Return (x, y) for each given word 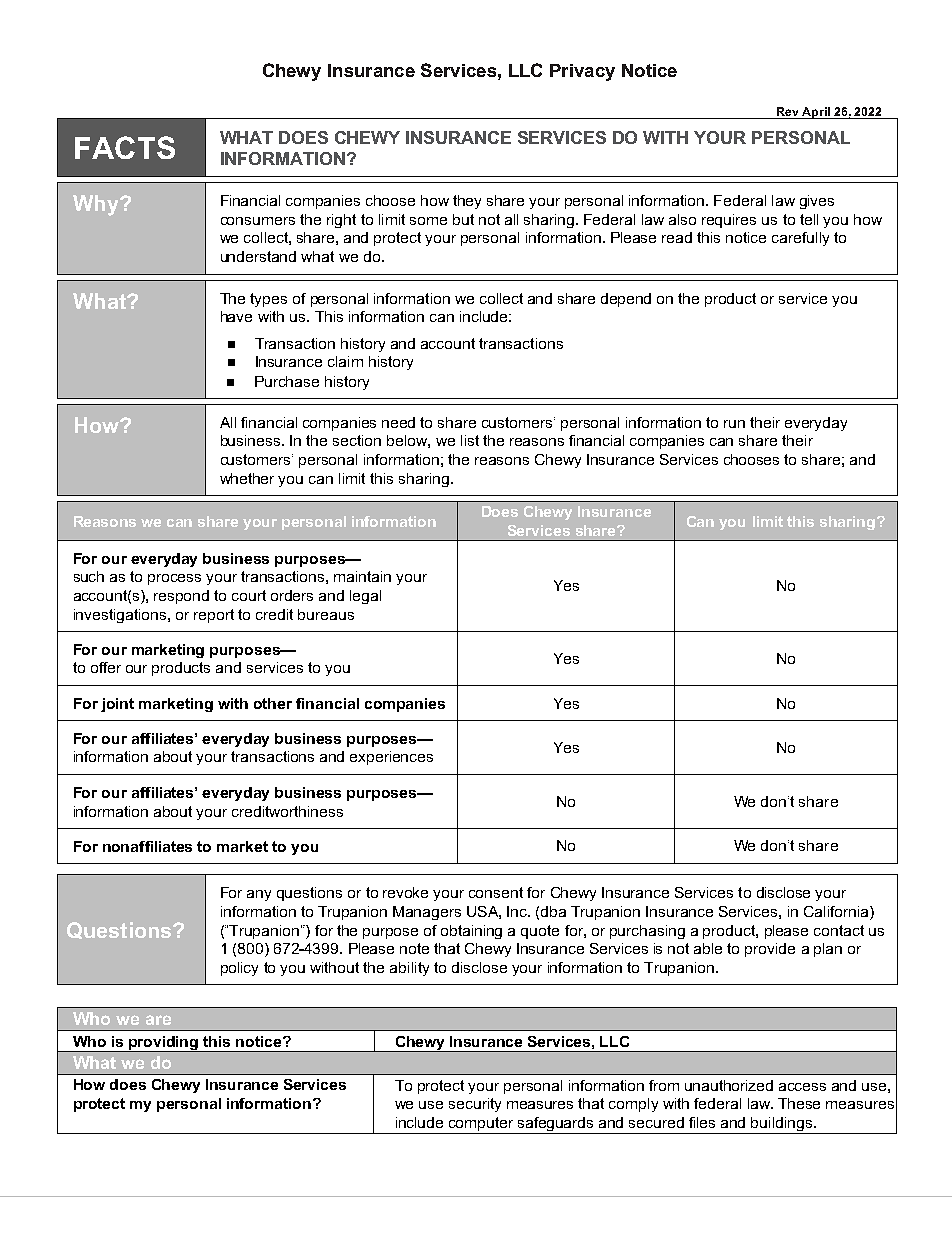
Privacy (582, 72)
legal (365, 597)
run (734, 424)
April (816, 113)
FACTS (125, 147)
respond (181, 597)
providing (164, 1044)
